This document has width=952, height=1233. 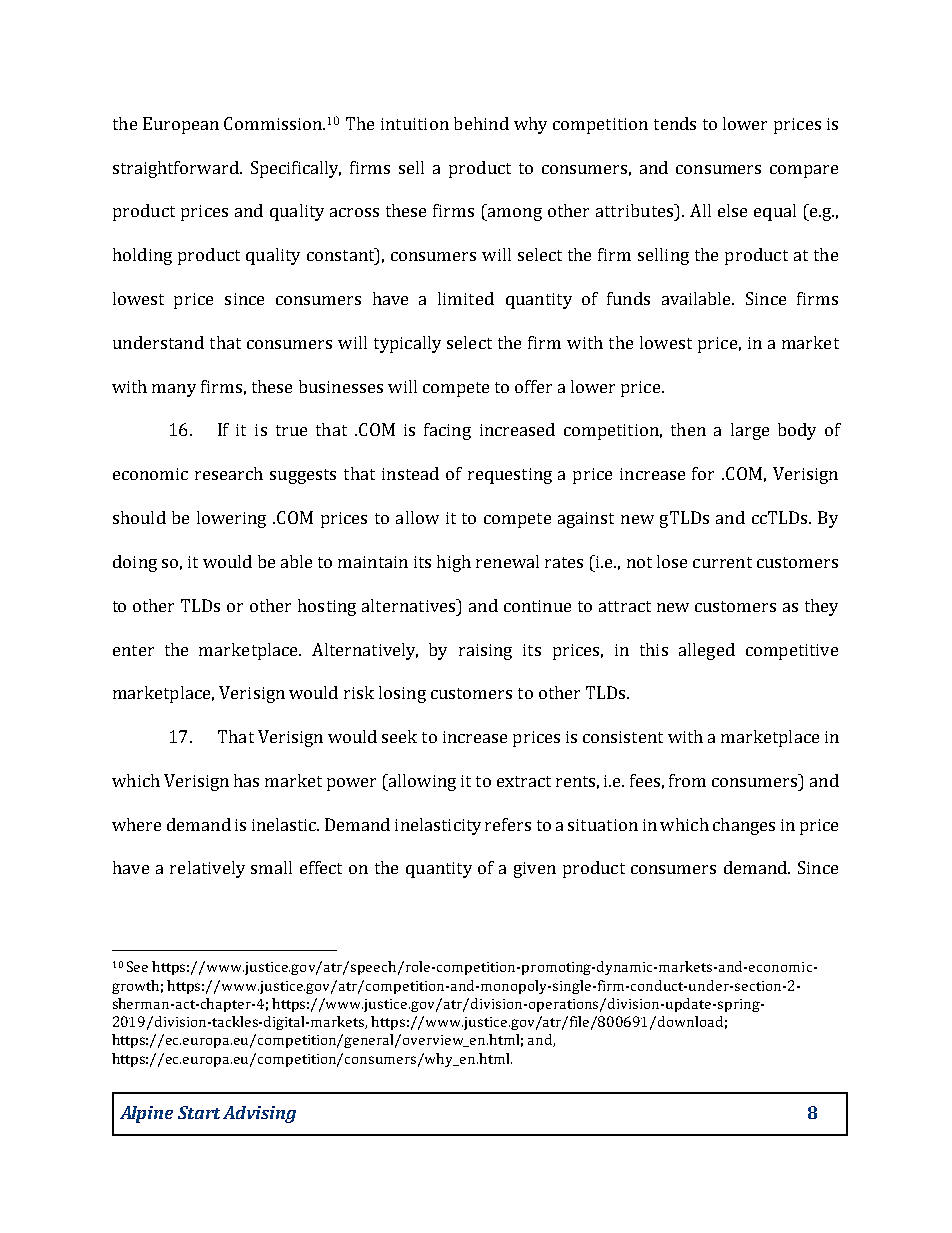 What do you see at coordinates (485, 652) in the document?
I see `raising` at bounding box center [485, 652].
